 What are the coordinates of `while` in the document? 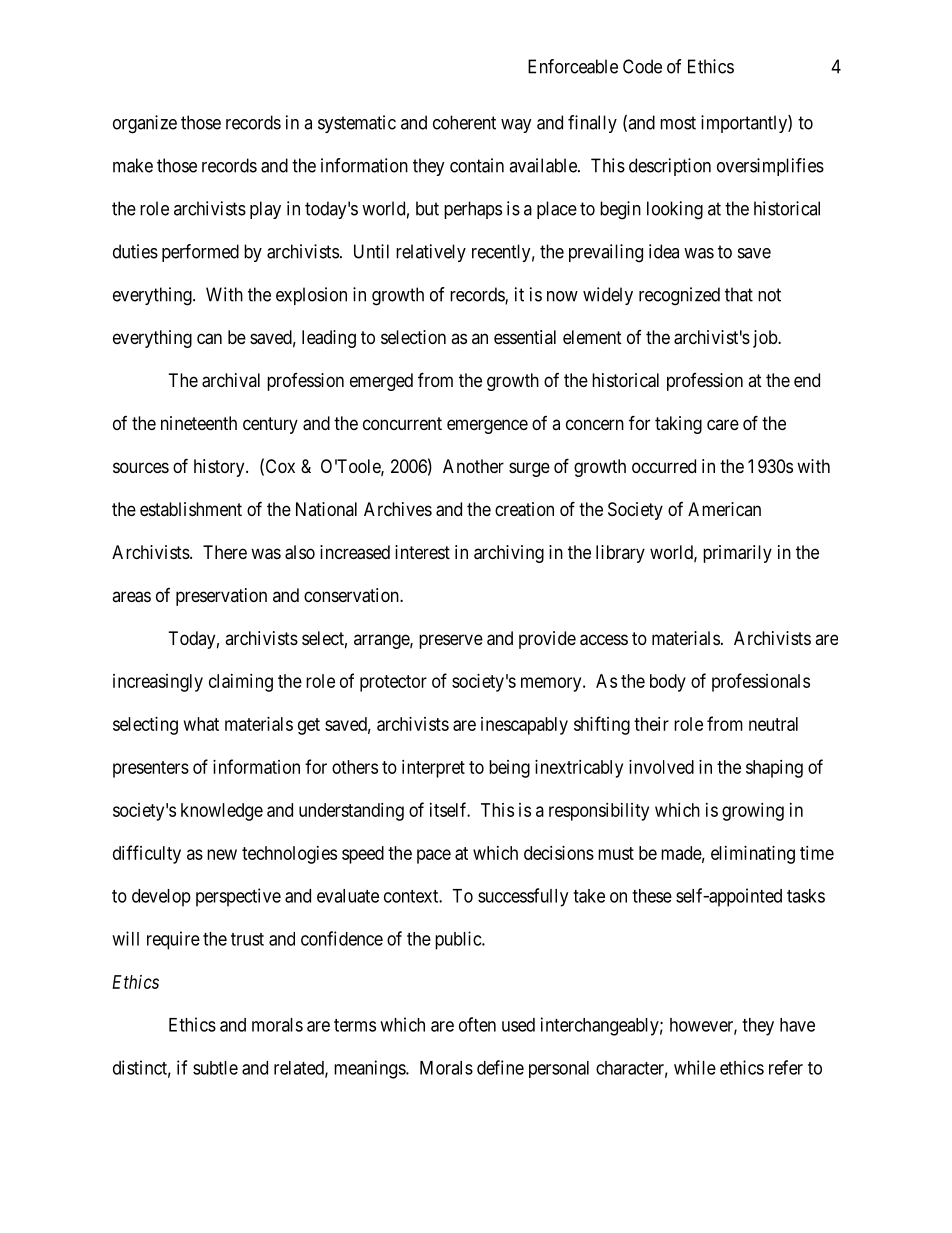 It's located at (695, 1067).
